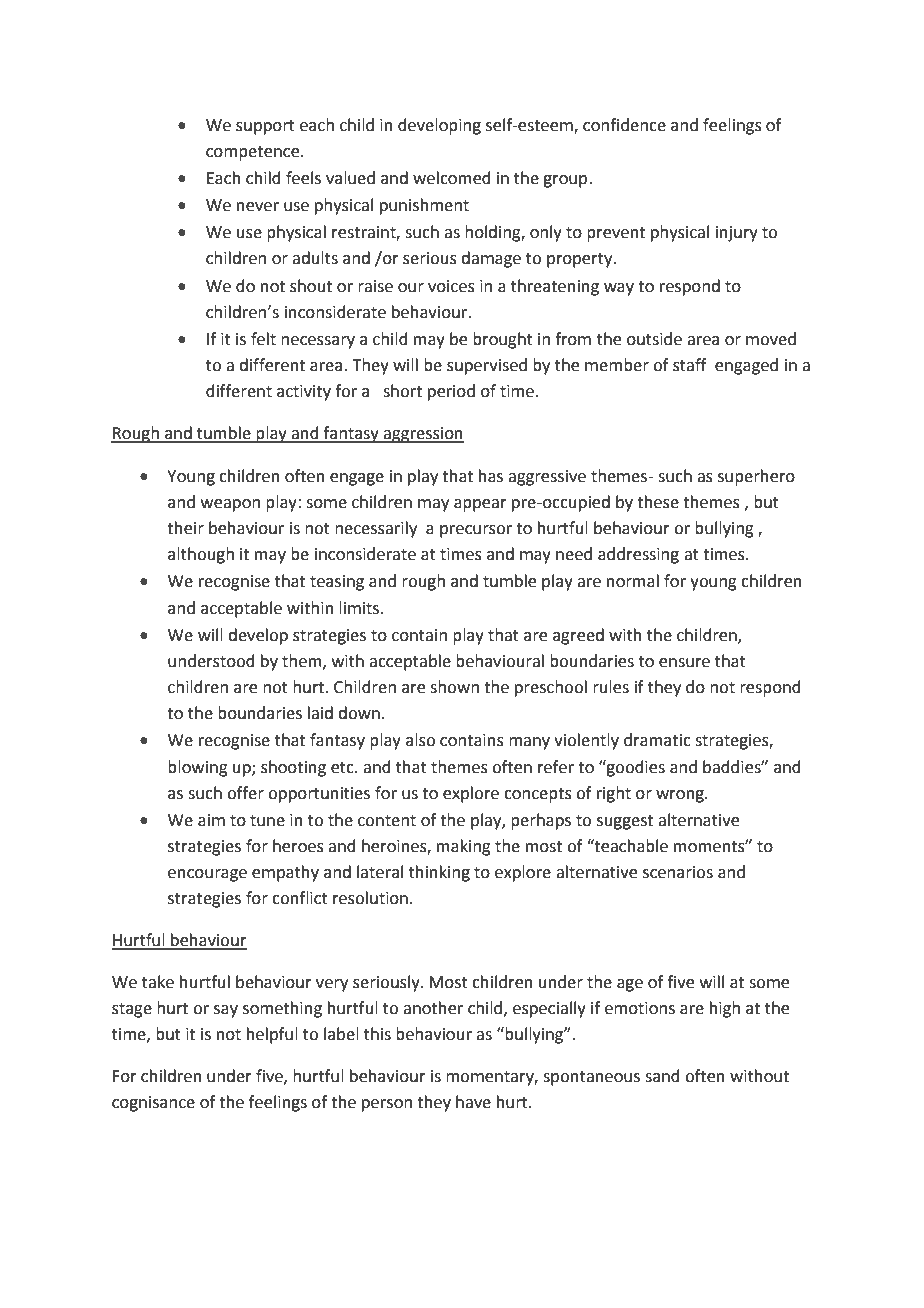  What do you see at coordinates (452, 178) in the image?
I see `welcomed` at bounding box center [452, 178].
